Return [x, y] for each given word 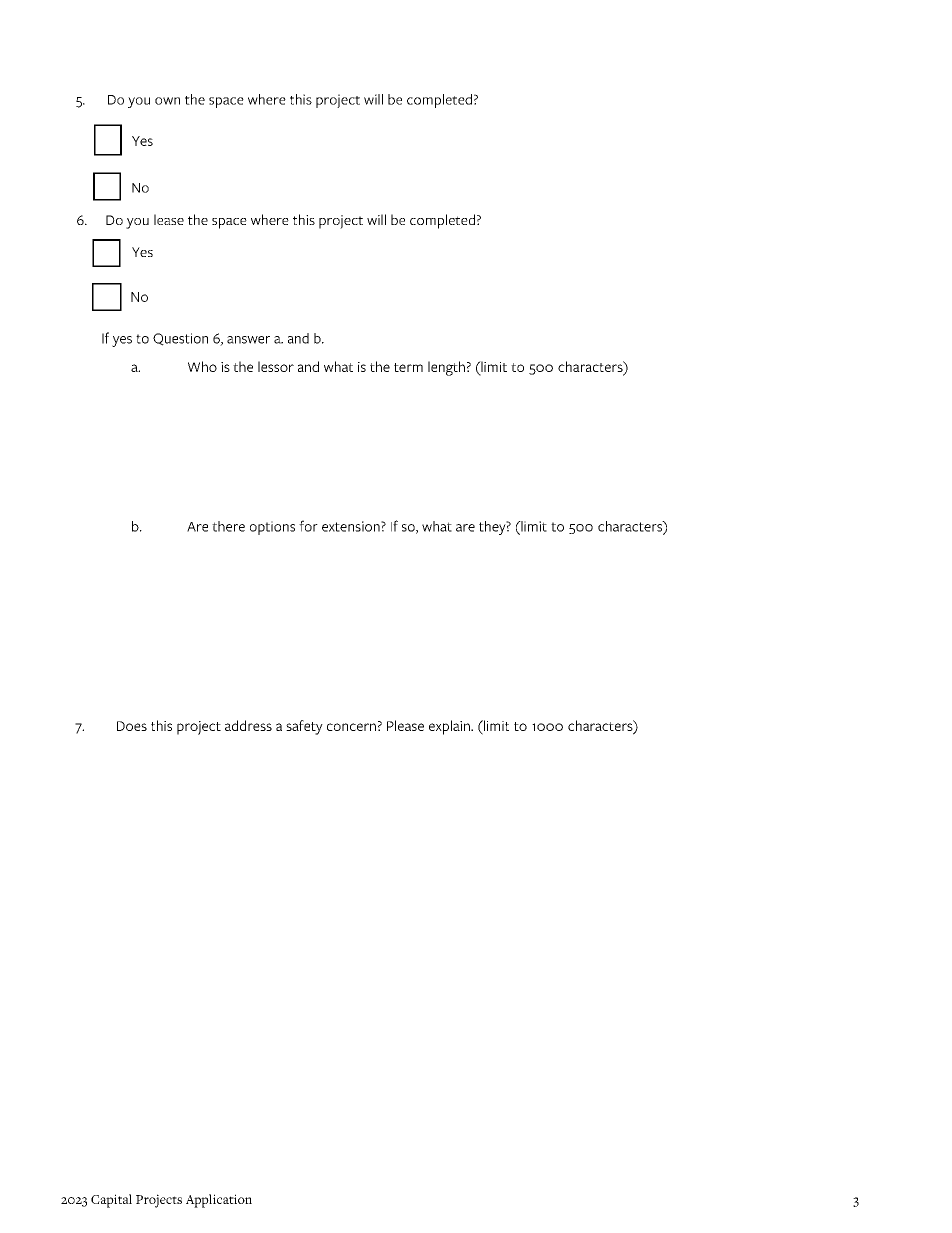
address [248, 725]
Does [132, 726]
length [446, 368]
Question [180, 339]
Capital [111, 1201]
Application [219, 1201]
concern [351, 727]
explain [450, 727]
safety [304, 727]
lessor [276, 366]
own [167, 101]
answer [248, 340]
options [272, 528]
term [408, 367]
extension [352, 526]
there [228, 526]
